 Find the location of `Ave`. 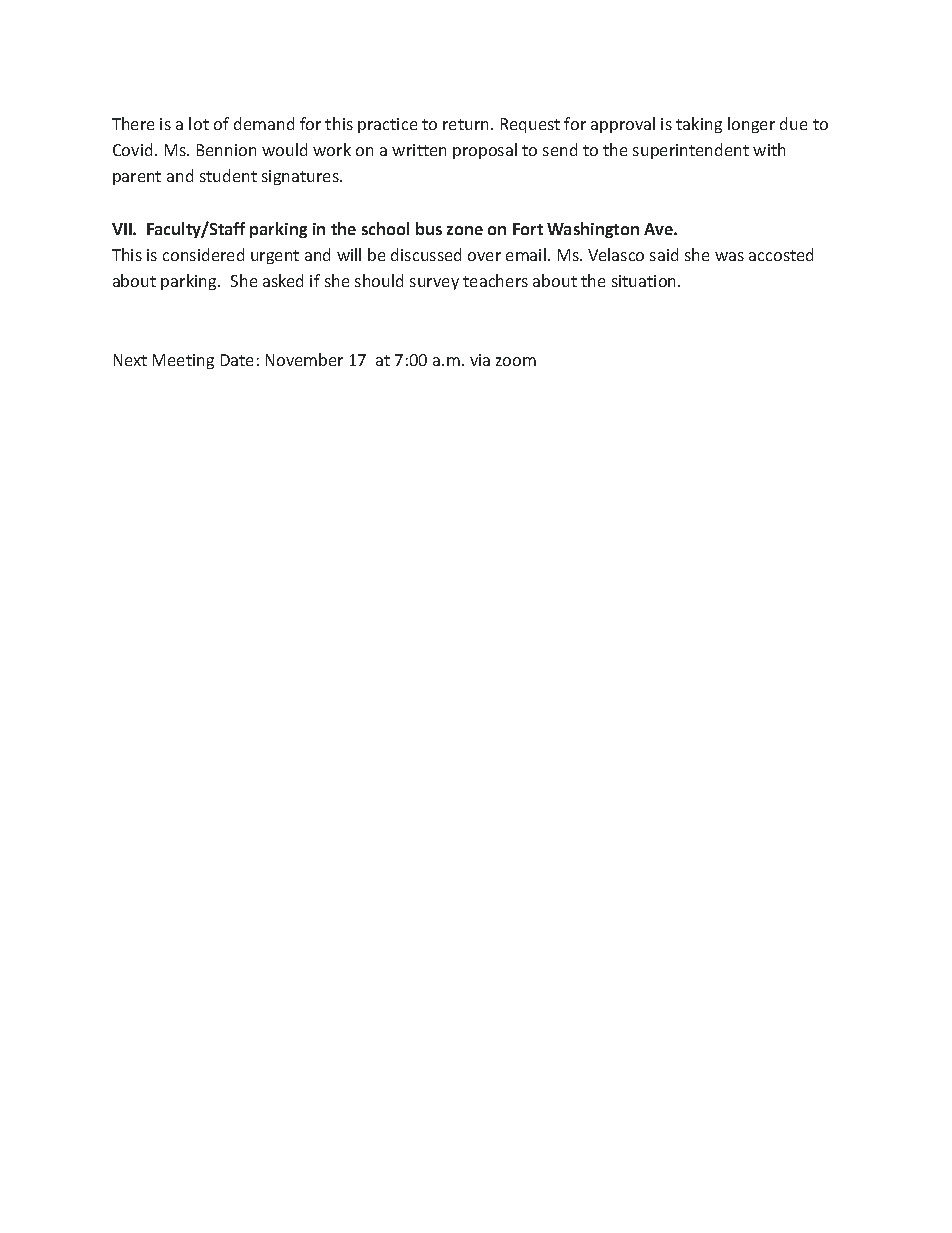

Ave is located at coordinates (659, 229).
